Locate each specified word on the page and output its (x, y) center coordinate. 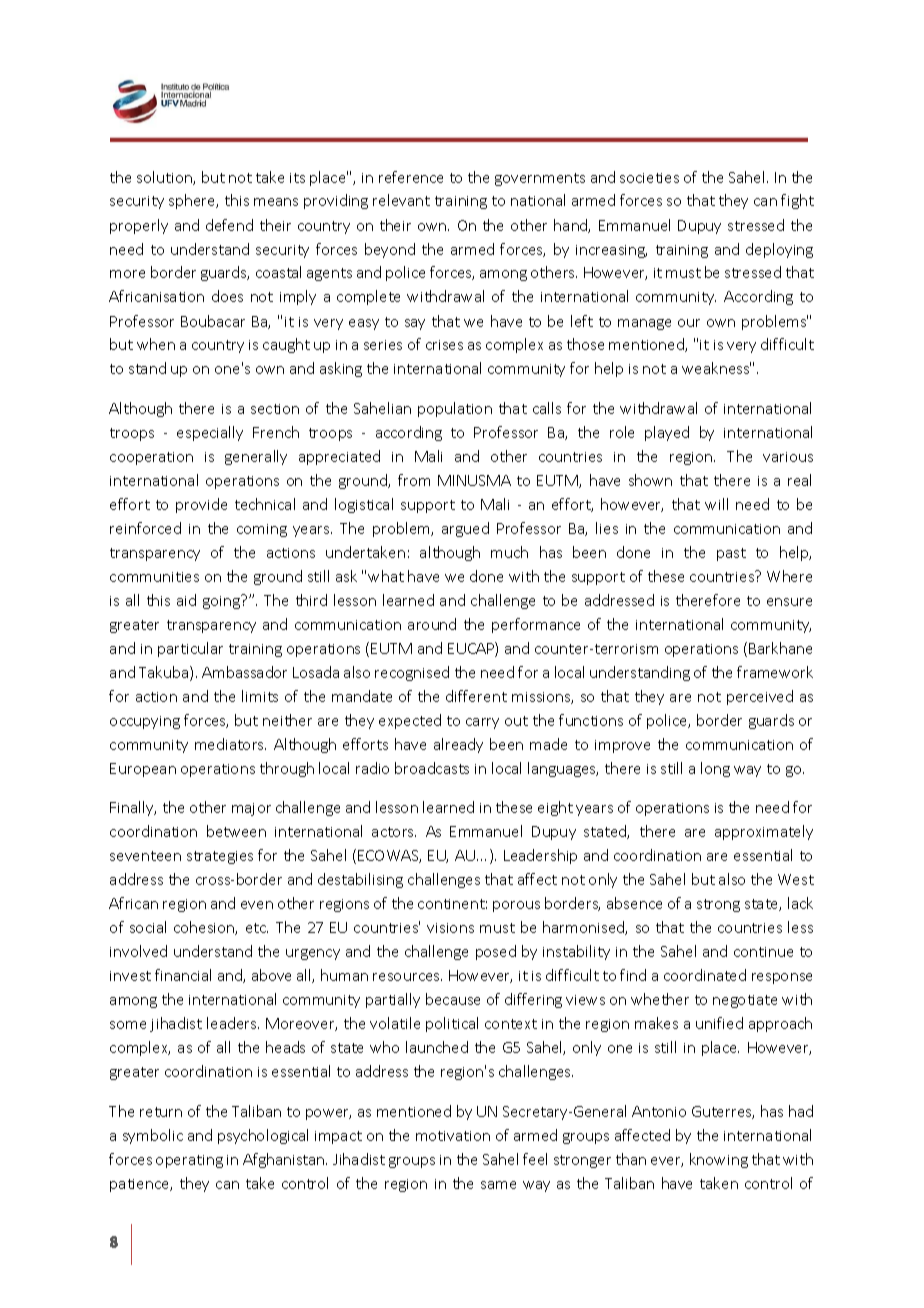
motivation (453, 1136)
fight (797, 201)
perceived (760, 697)
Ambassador (244, 672)
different (476, 696)
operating (189, 1161)
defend (229, 225)
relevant (401, 200)
